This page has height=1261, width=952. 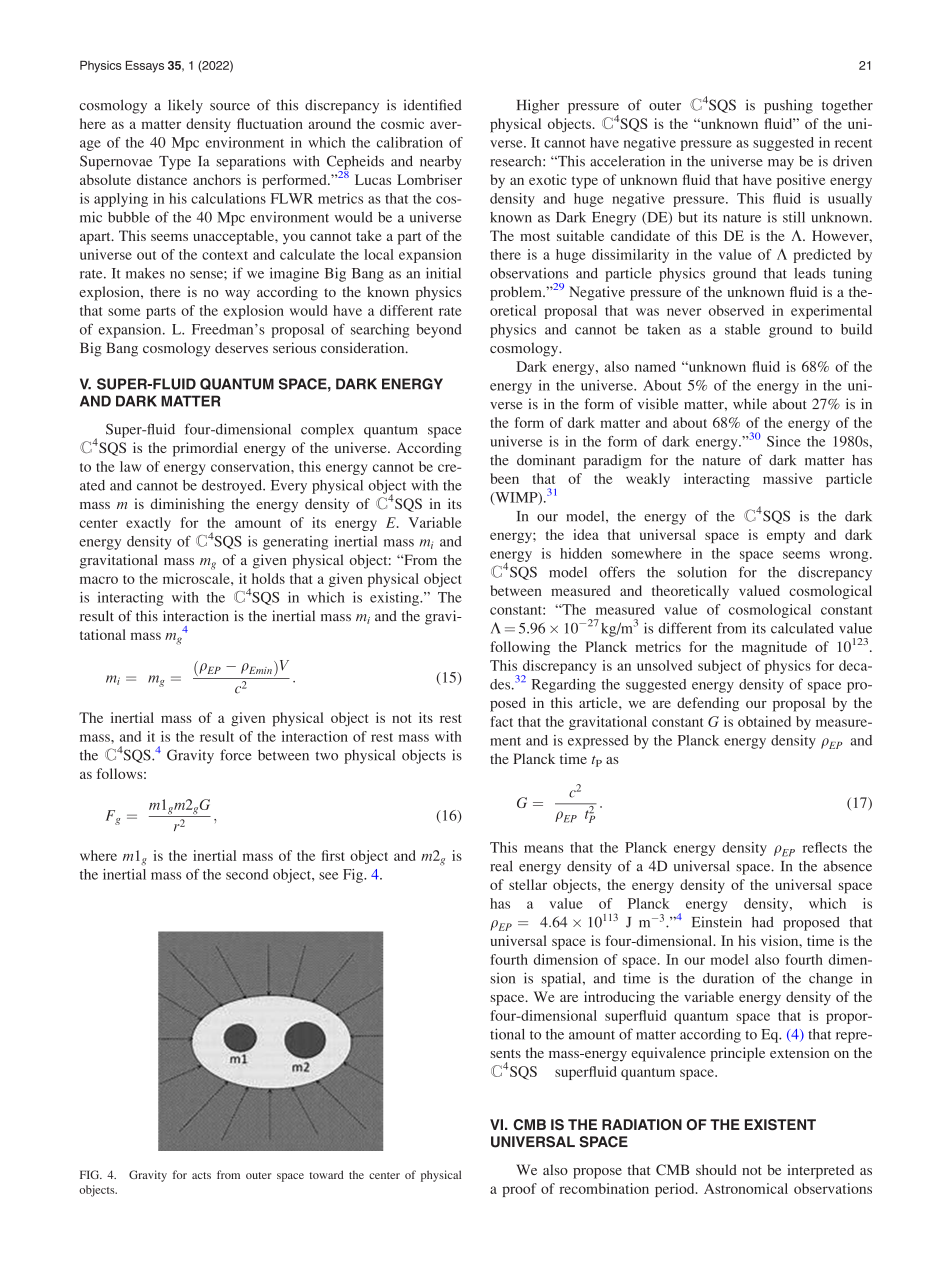 What do you see at coordinates (268, 578) in the page?
I see `holds` at bounding box center [268, 578].
